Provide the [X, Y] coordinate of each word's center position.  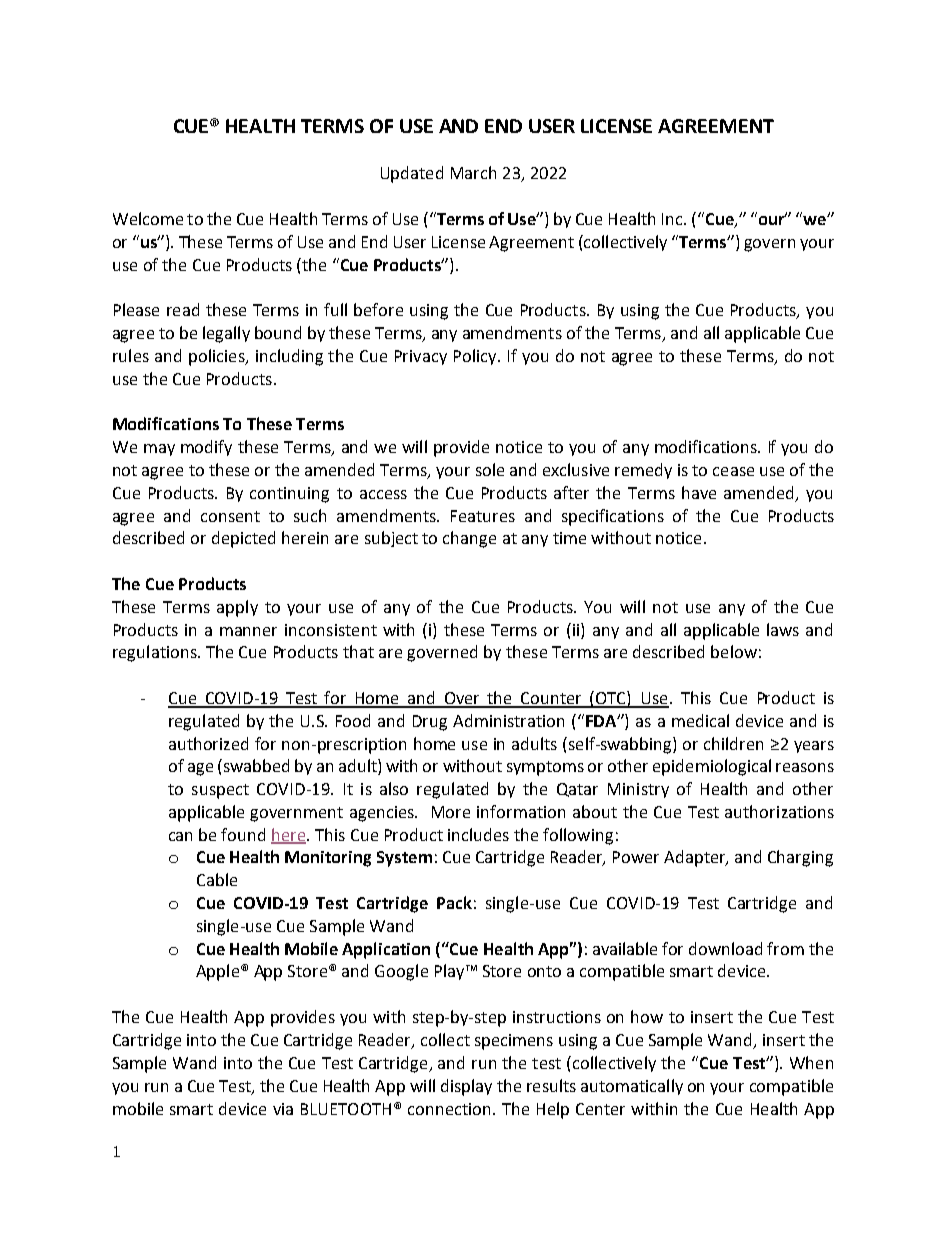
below [734, 651]
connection [449, 1109]
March [473, 172]
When [811, 1062]
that [358, 651]
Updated [412, 174]
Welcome [148, 218]
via [283, 1109]
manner [248, 631]
